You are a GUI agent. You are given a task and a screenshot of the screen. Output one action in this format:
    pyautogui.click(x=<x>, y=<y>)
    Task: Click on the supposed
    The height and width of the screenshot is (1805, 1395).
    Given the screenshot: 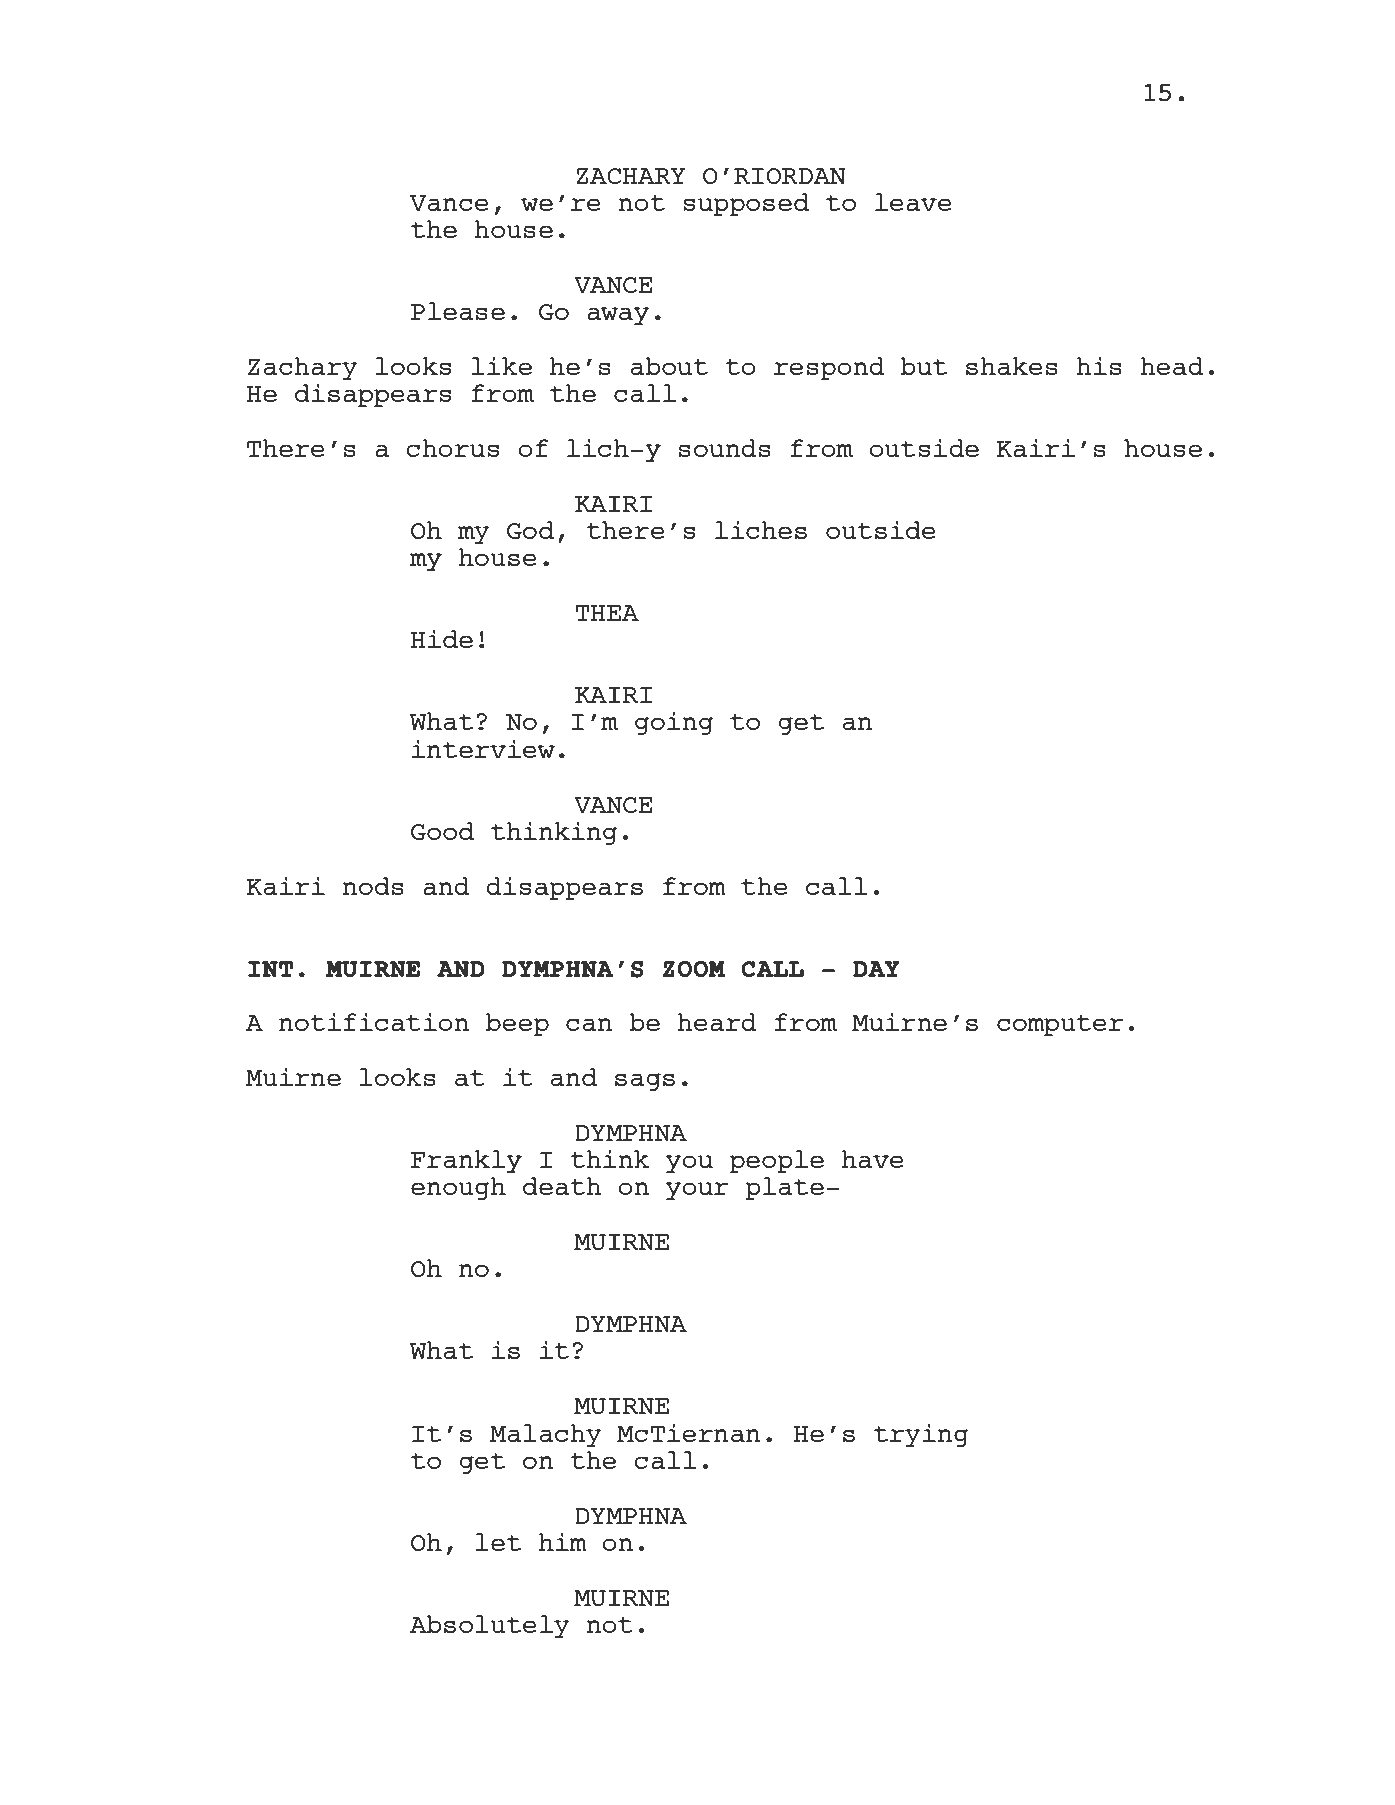 What is the action you would take?
    pyautogui.click(x=746, y=204)
